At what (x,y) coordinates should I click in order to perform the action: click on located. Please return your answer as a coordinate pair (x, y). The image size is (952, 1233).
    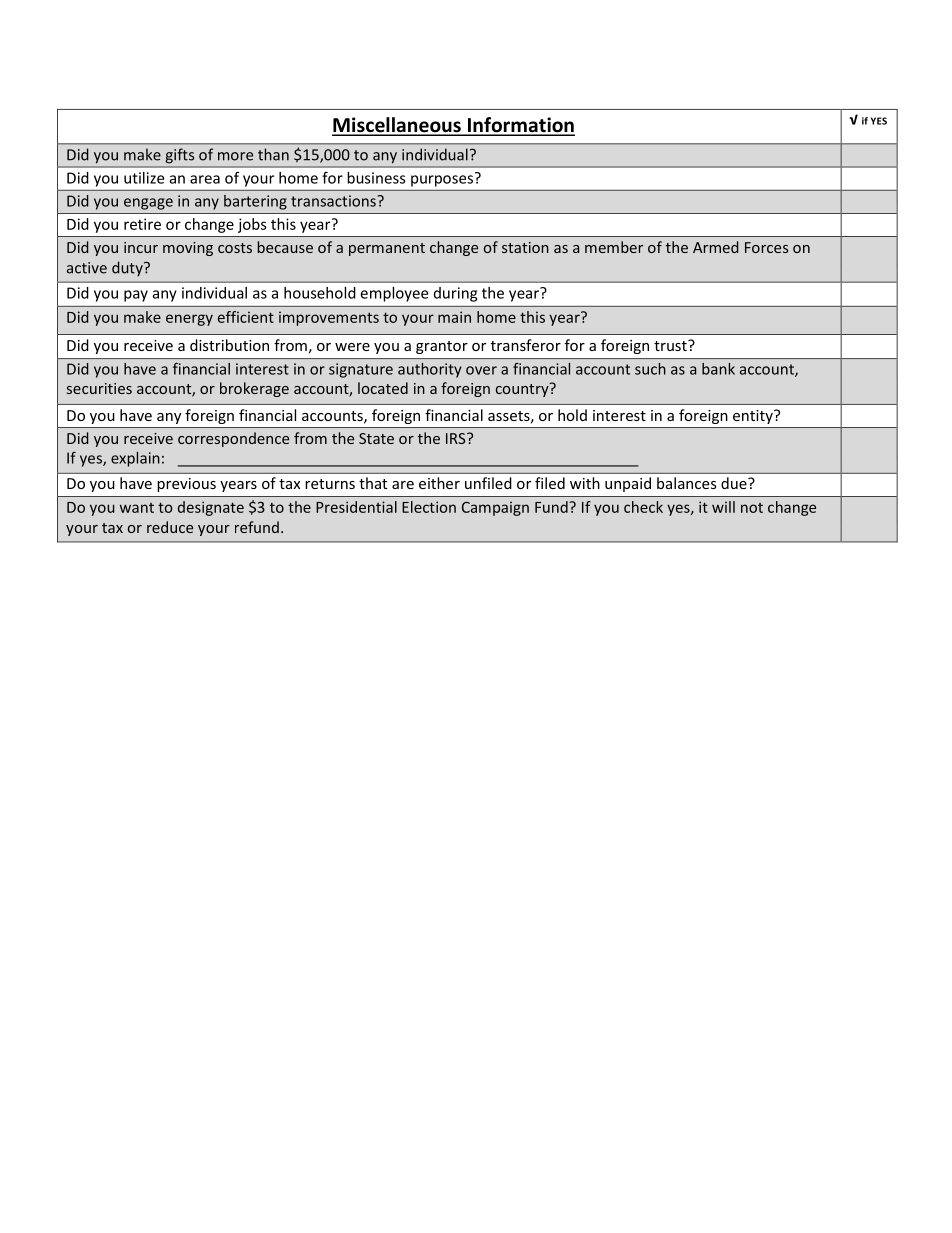
    Looking at the image, I should click on (383, 388).
